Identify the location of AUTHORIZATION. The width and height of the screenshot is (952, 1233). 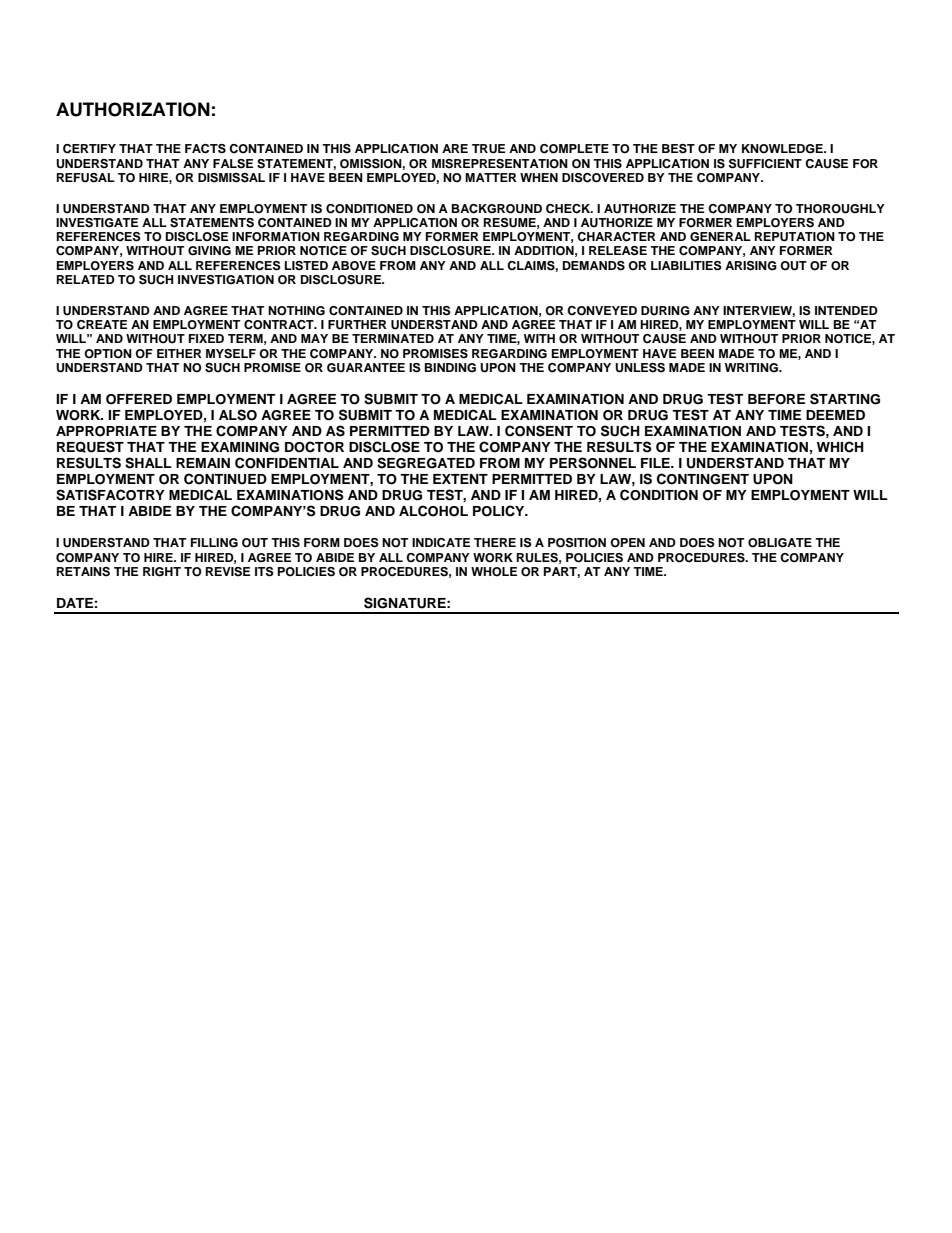
(133, 109).
